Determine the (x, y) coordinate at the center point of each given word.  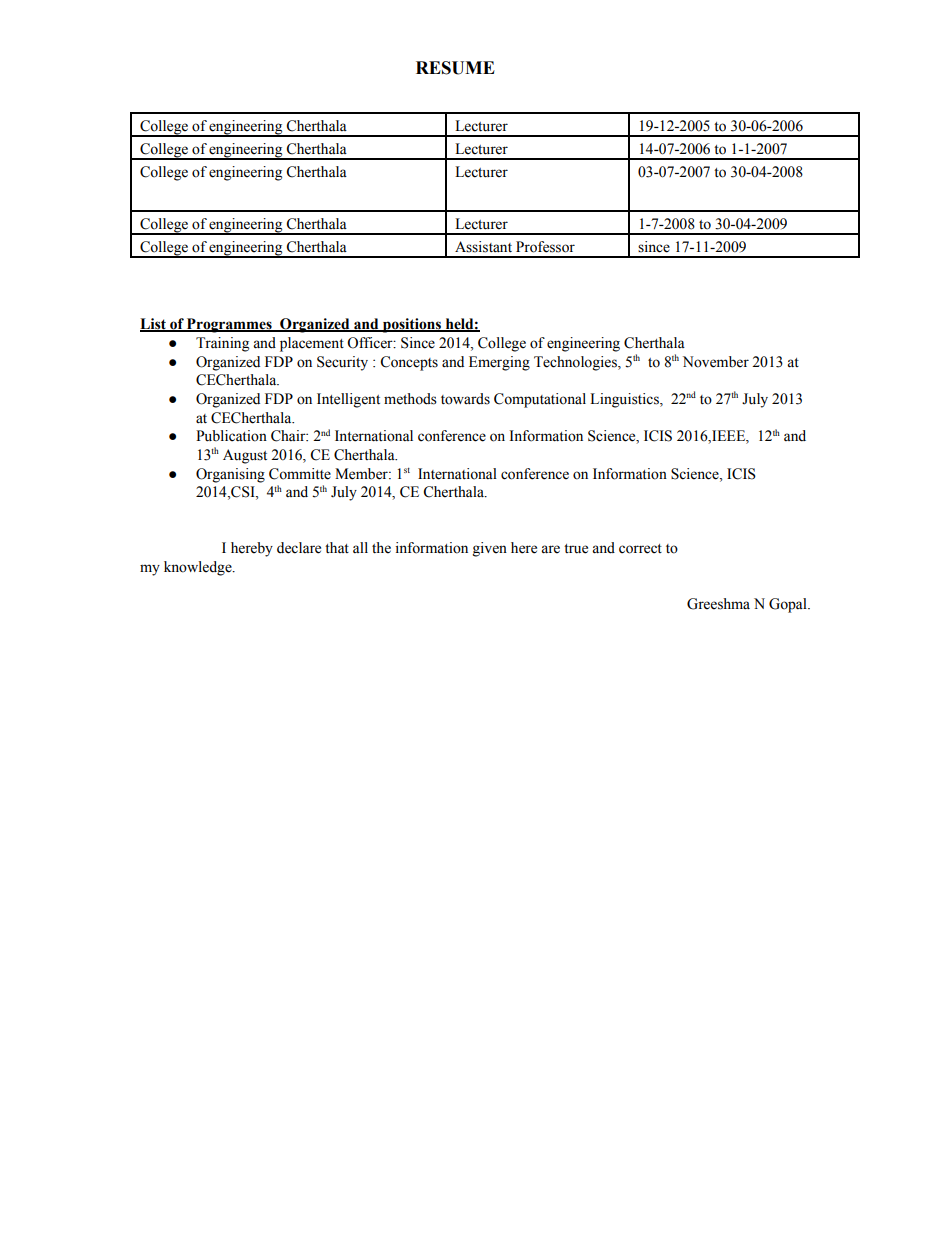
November (716, 362)
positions (412, 325)
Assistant (483, 247)
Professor (545, 247)
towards (465, 399)
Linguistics (625, 400)
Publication (231, 436)
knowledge (199, 568)
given (490, 549)
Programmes (229, 325)
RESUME (455, 68)
